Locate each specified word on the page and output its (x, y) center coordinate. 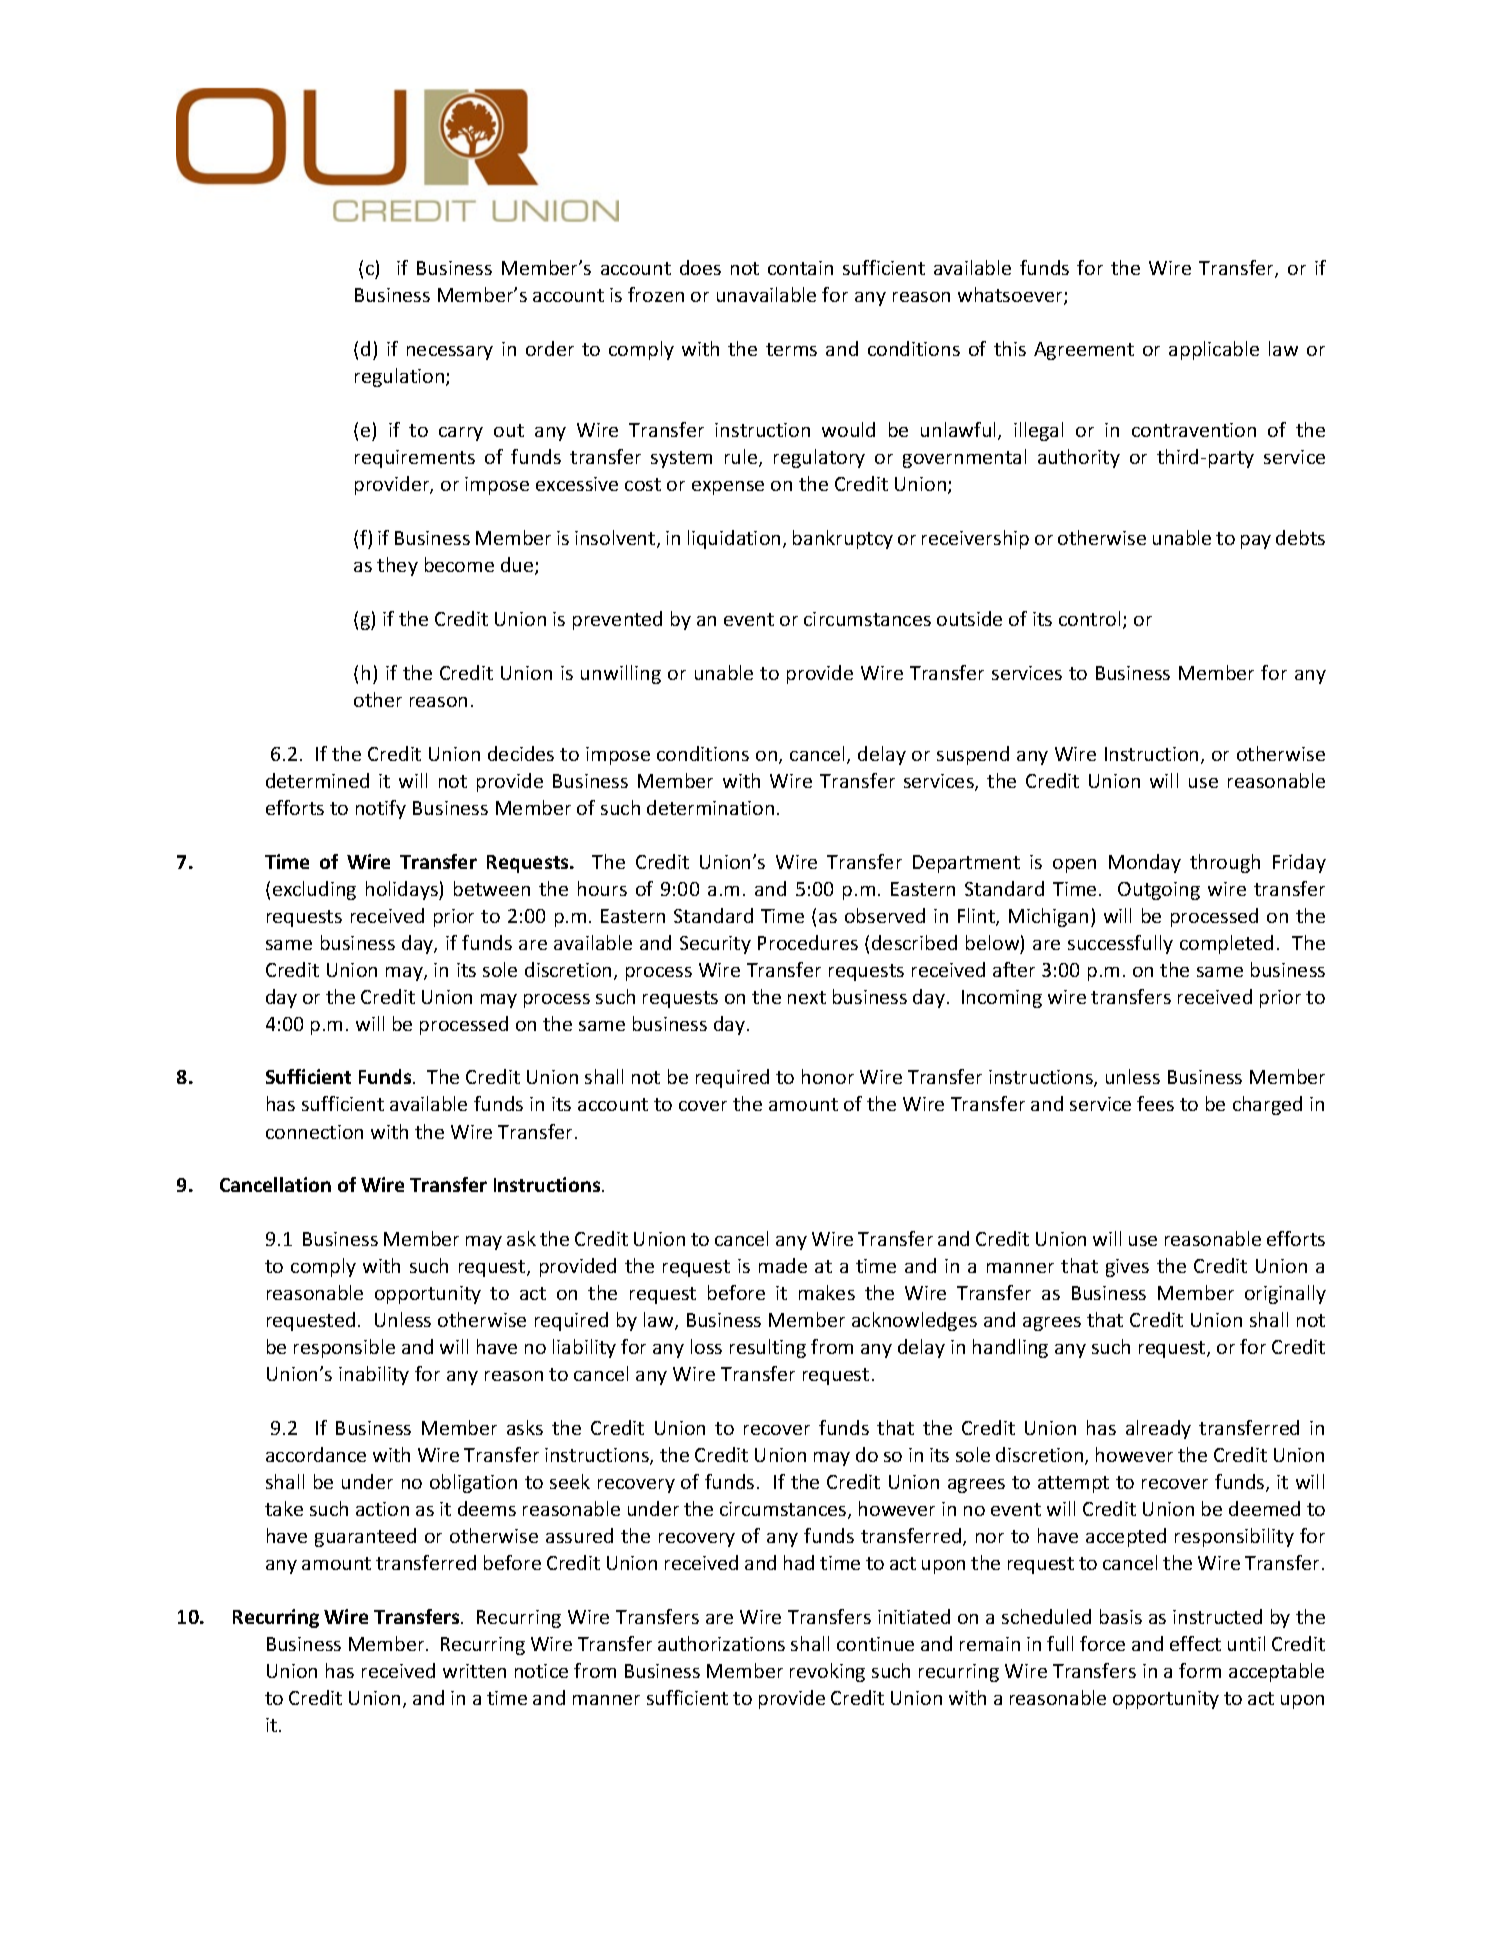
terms (791, 349)
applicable (1214, 350)
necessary (450, 353)
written (474, 1671)
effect (1195, 1643)
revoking (827, 1672)
